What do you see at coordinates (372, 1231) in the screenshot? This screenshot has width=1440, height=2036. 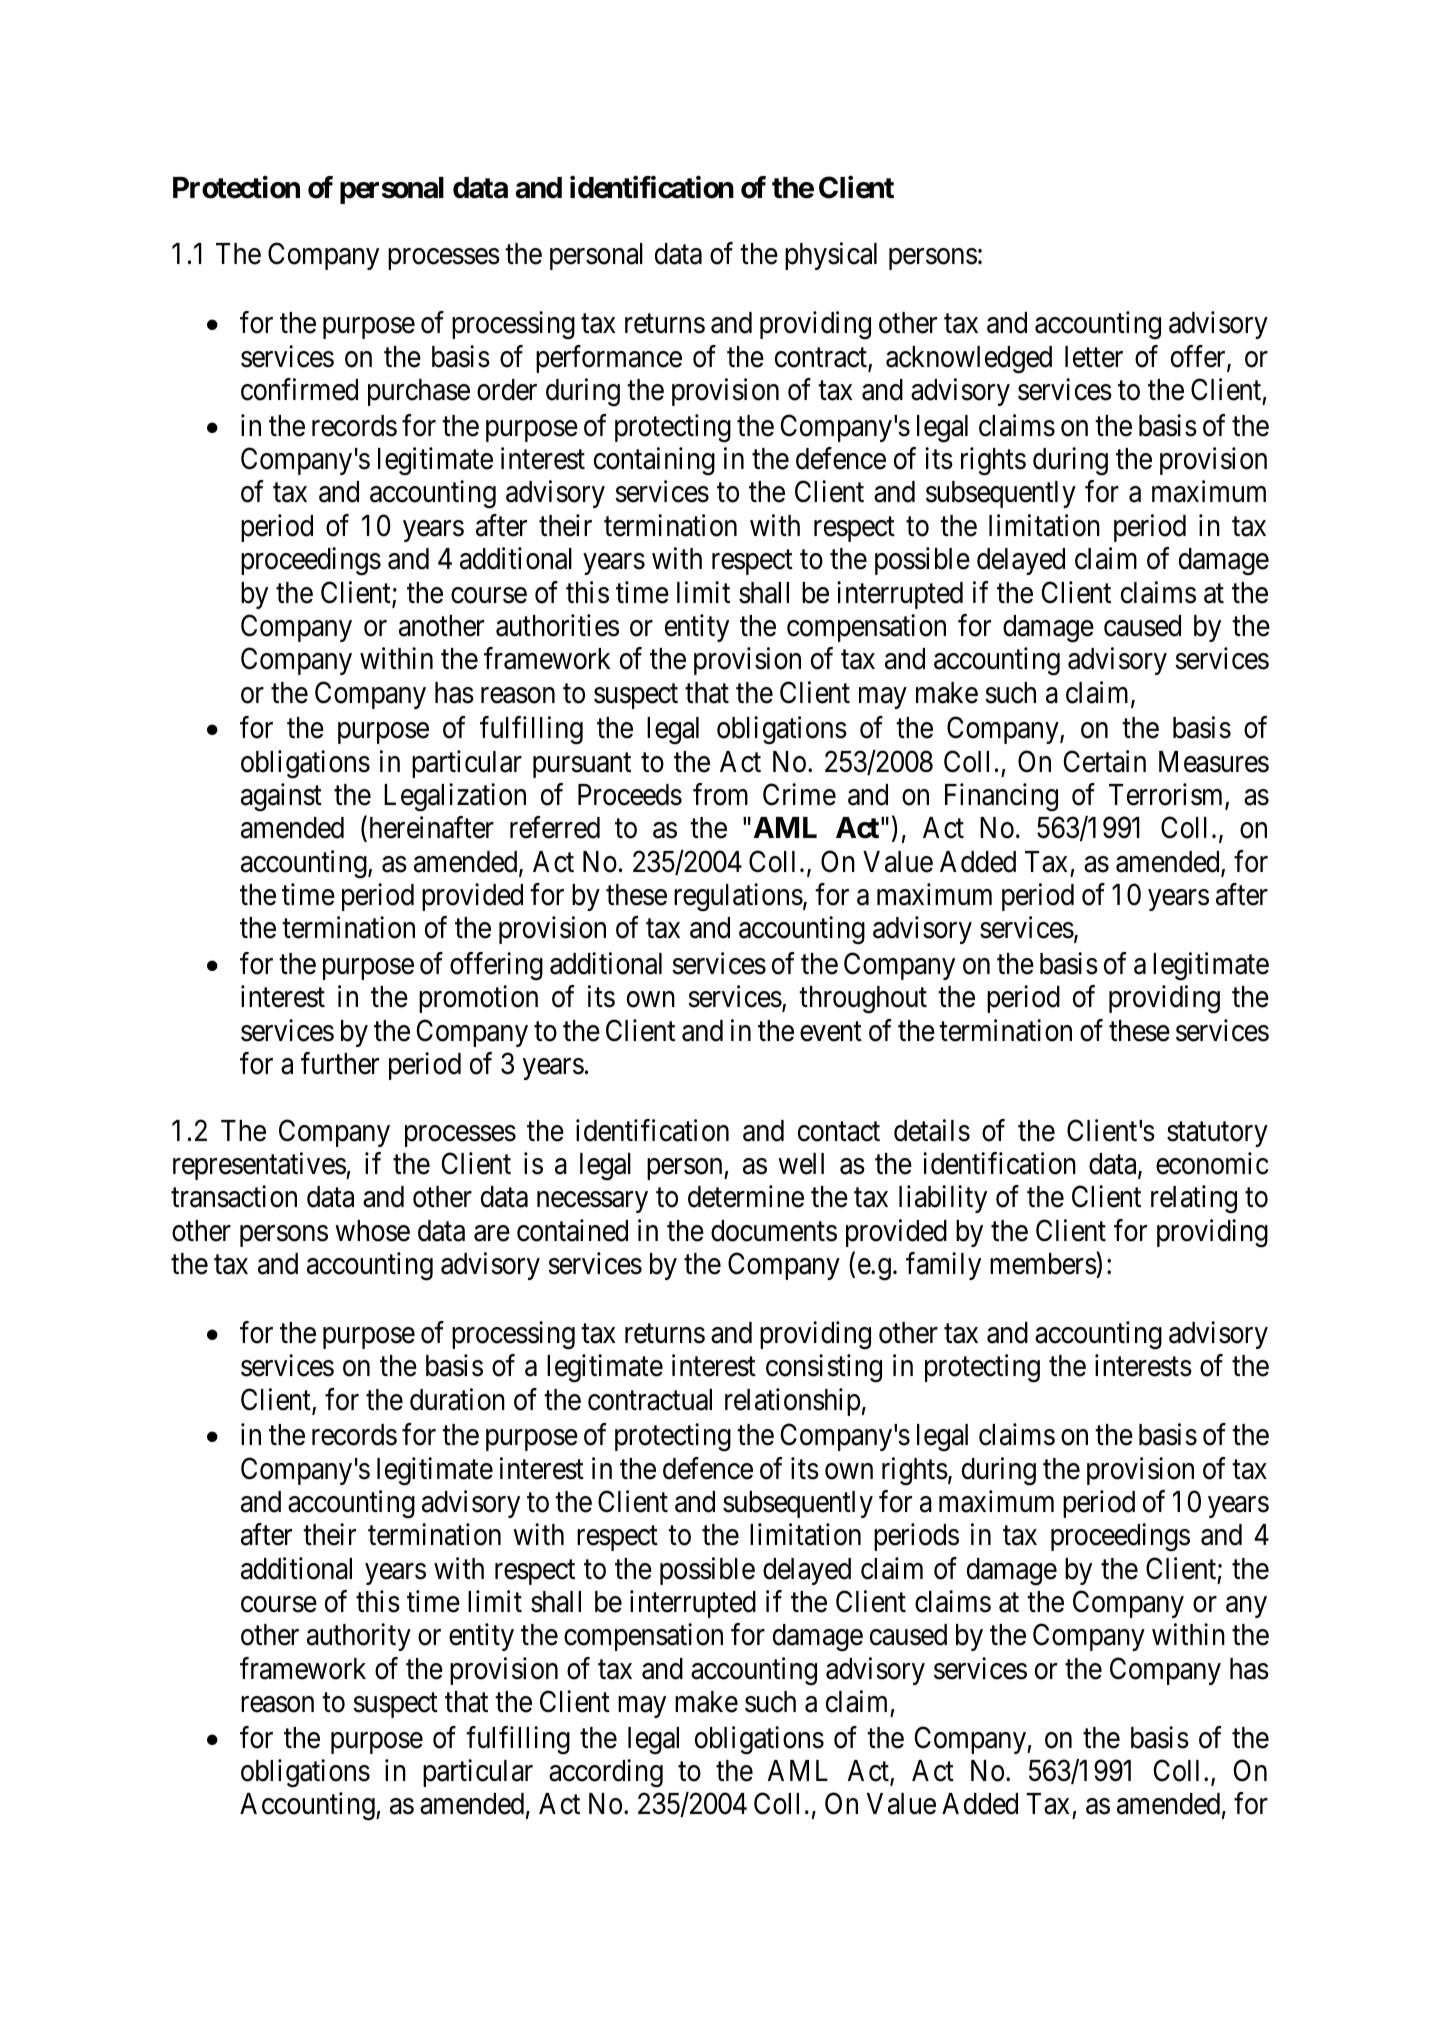 I see `whose` at bounding box center [372, 1231].
